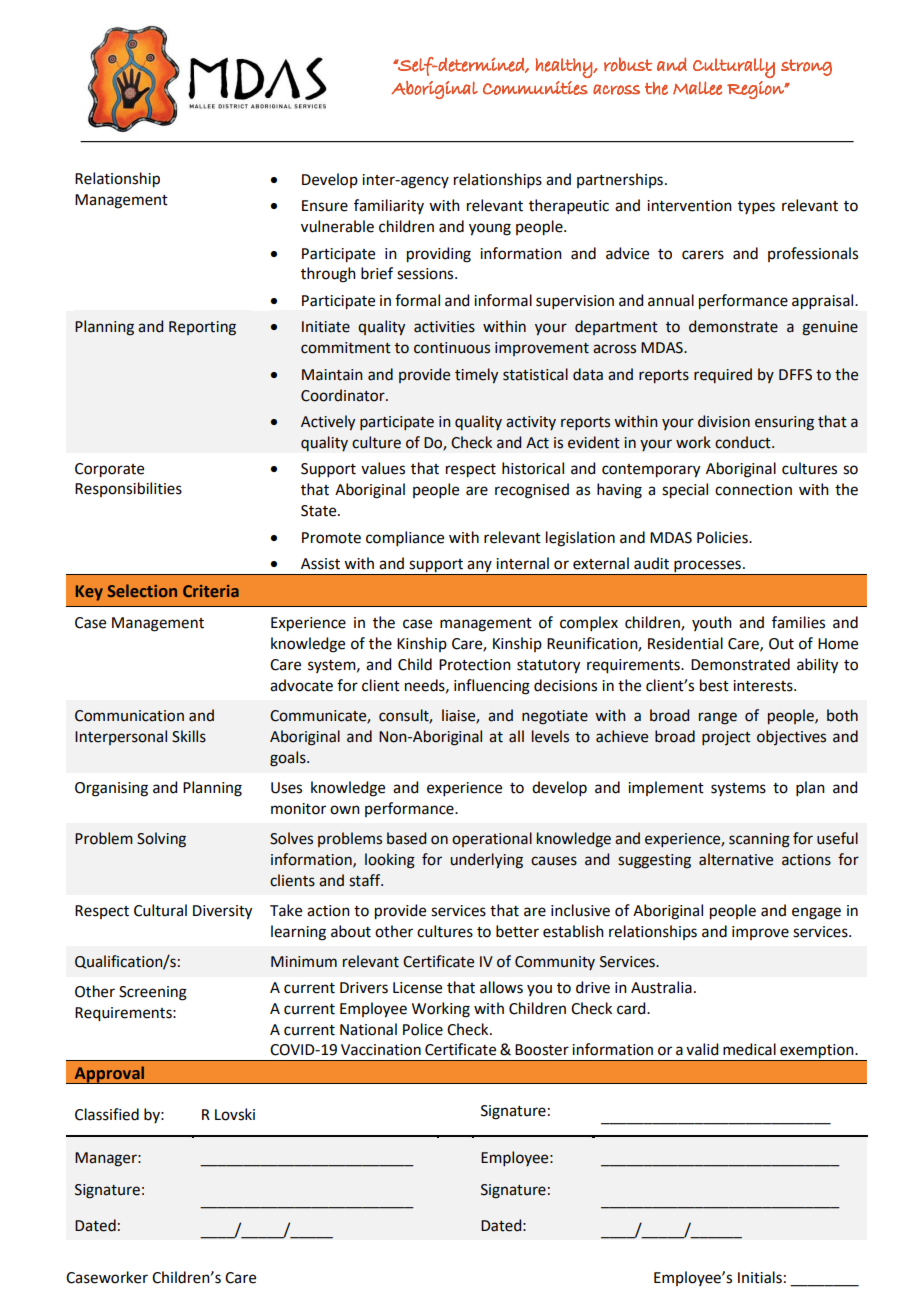  What do you see at coordinates (532, 491) in the page?
I see `recognised` at bounding box center [532, 491].
